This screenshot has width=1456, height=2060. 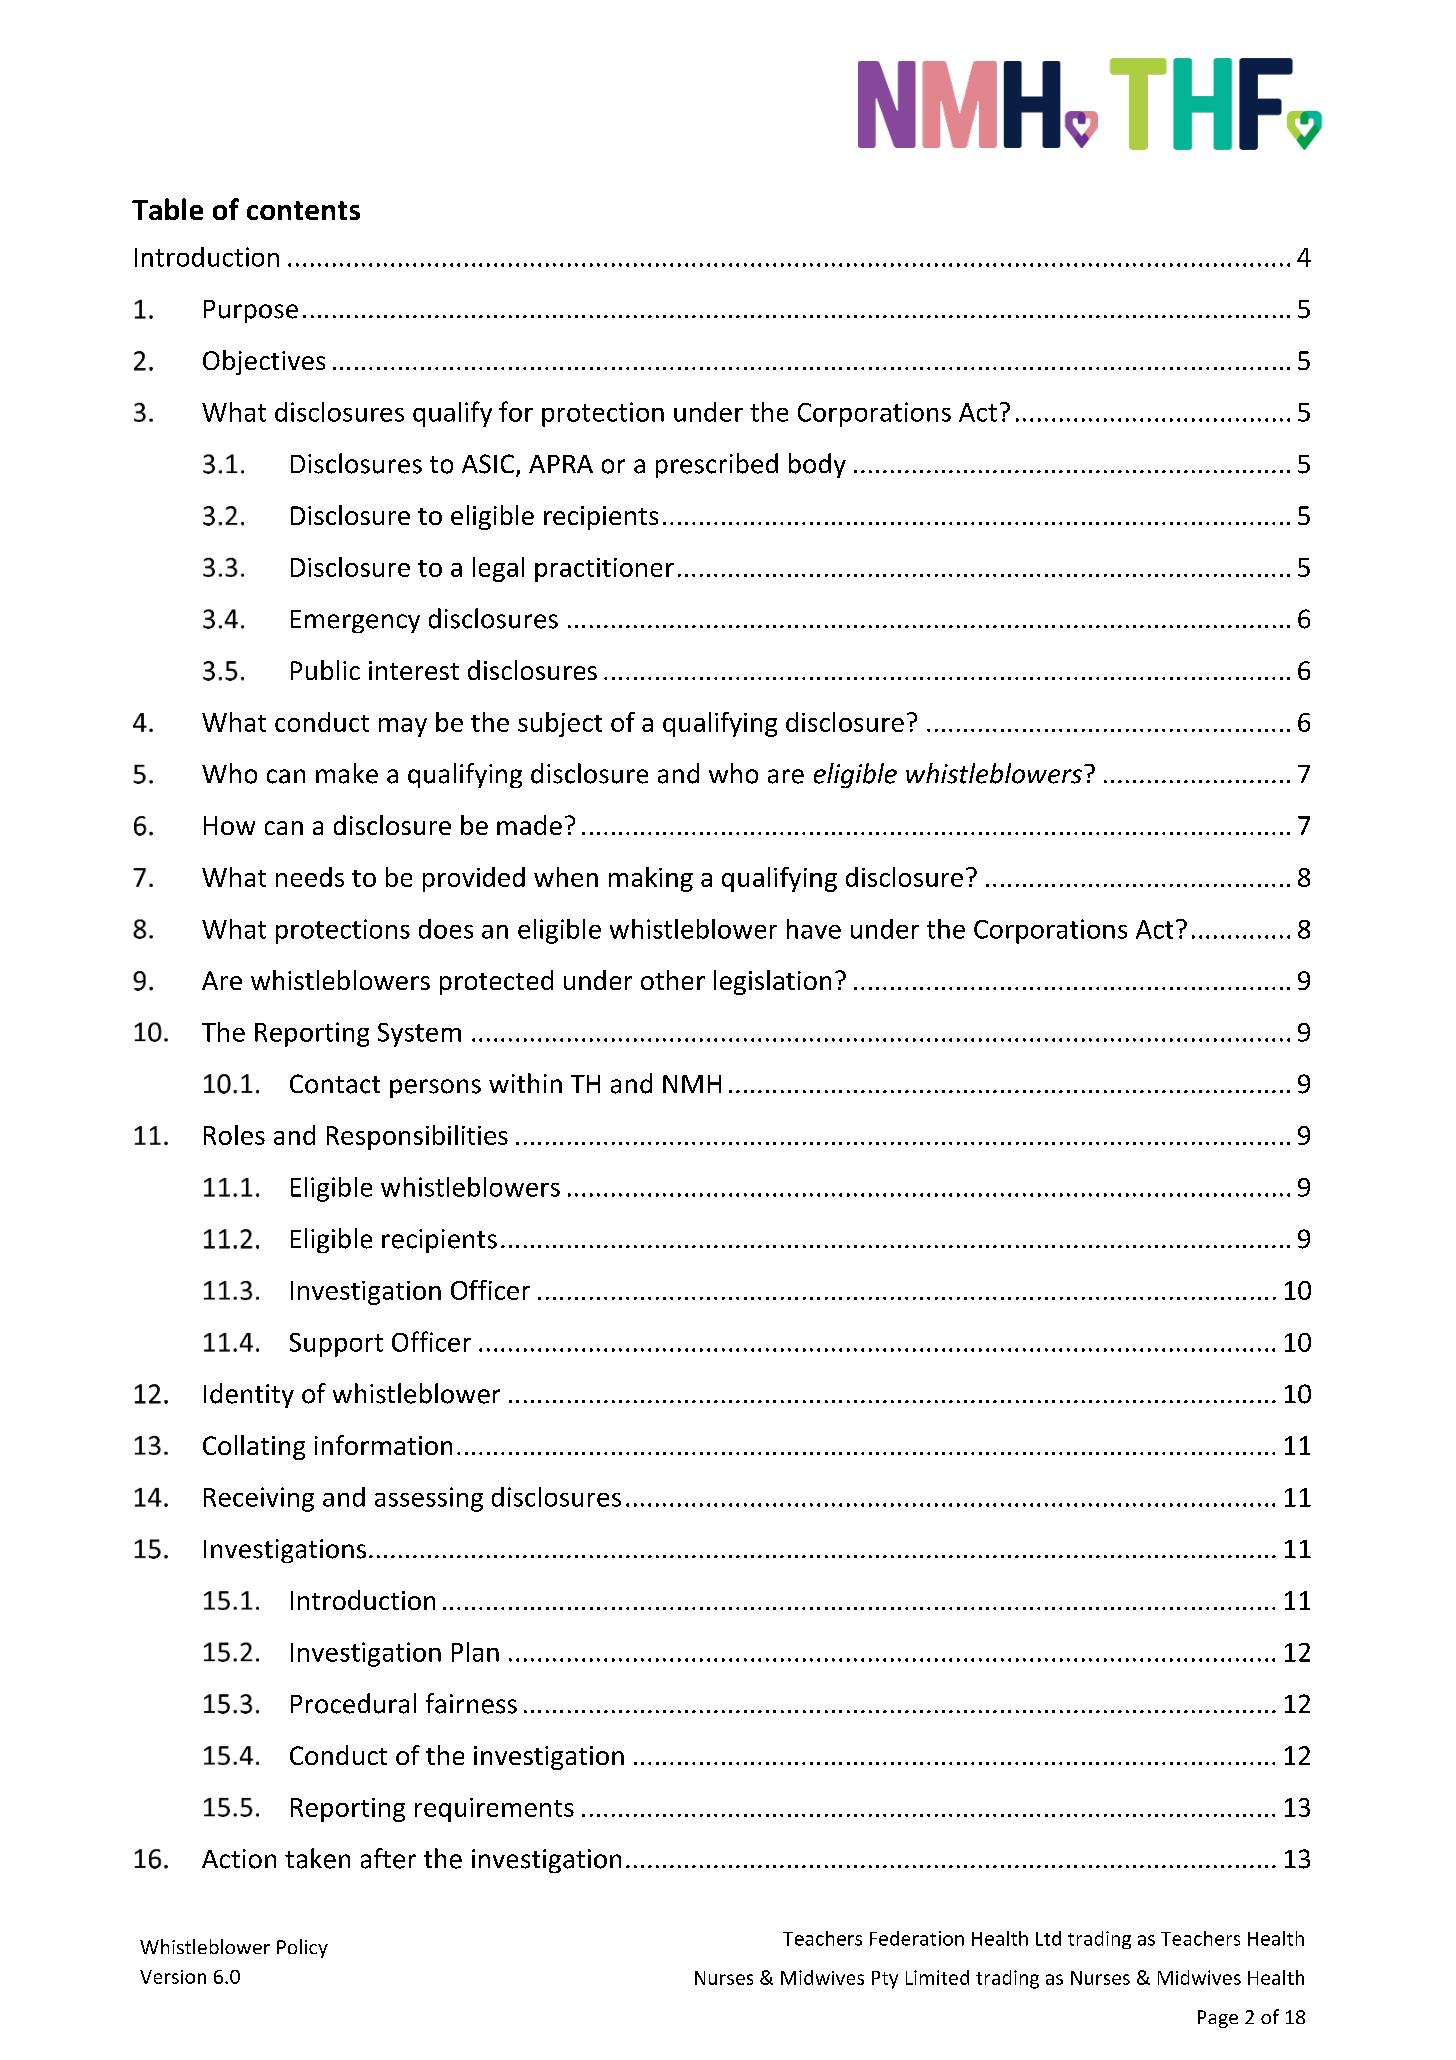 What do you see at coordinates (1048, 1938) in the screenshot?
I see `Ltd` at bounding box center [1048, 1938].
